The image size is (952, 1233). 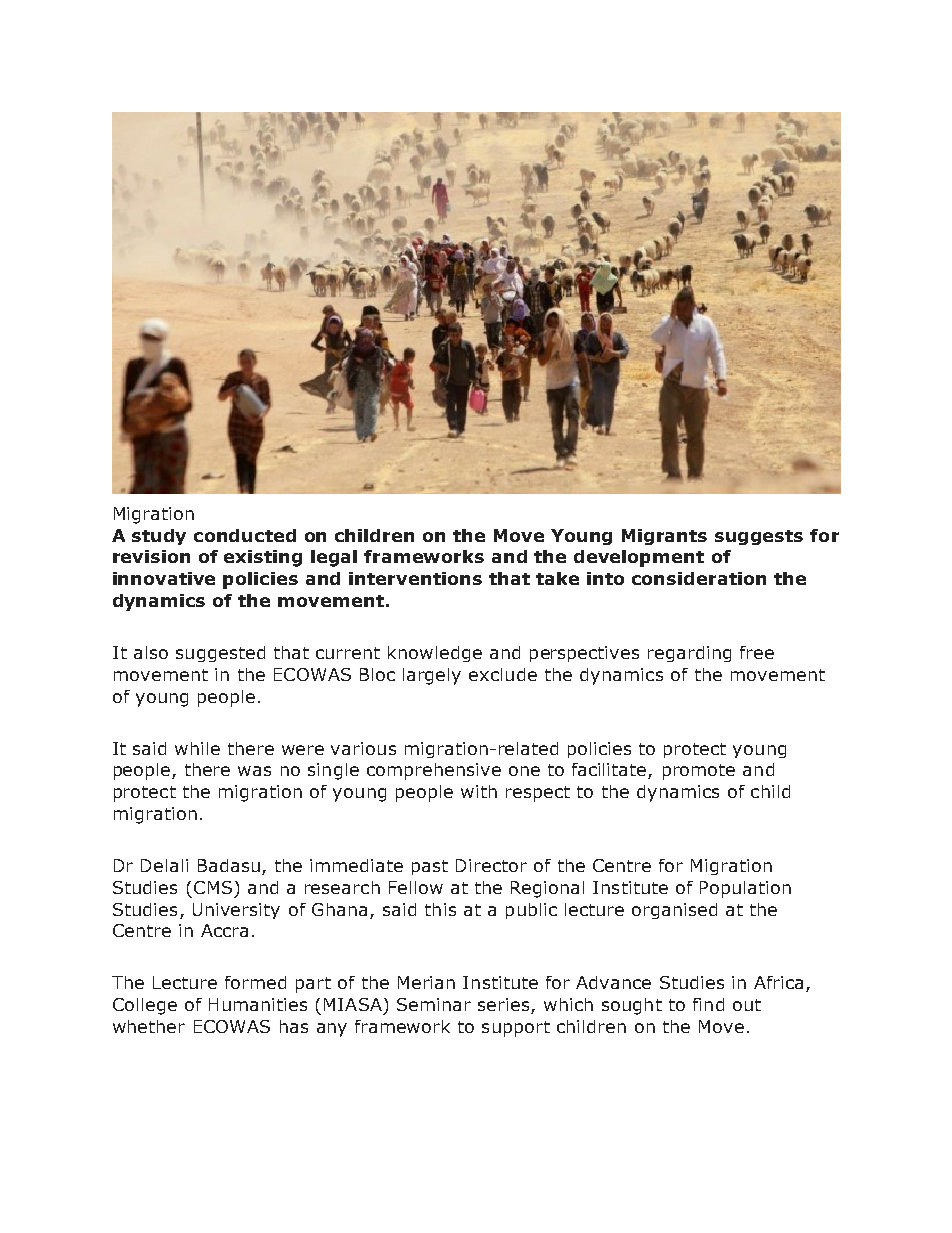 I want to click on Migrants, so click(x=664, y=537).
